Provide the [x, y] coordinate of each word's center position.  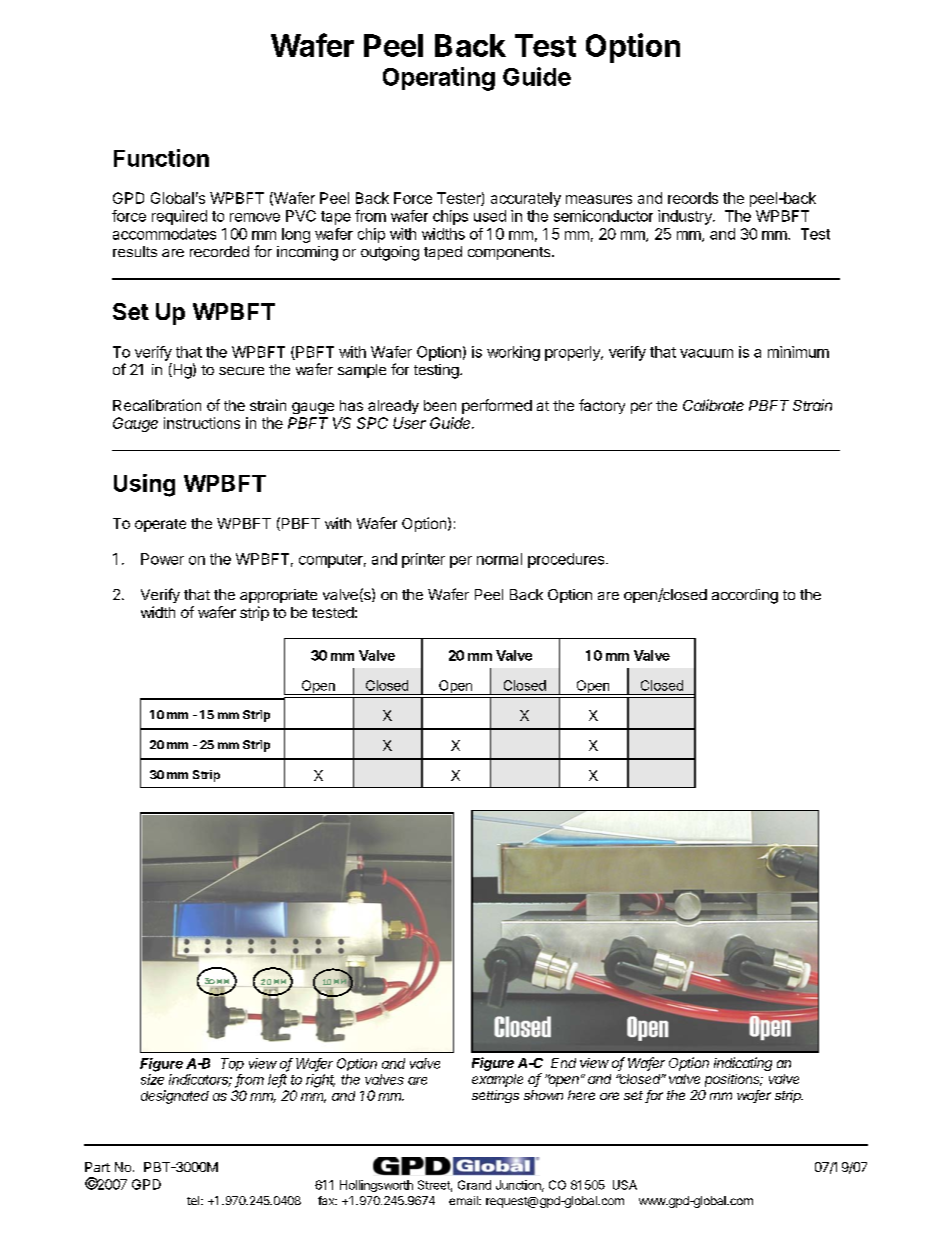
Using [144, 485]
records [693, 198]
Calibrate [713, 405]
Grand [474, 1185]
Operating [439, 79]
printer [423, 560]
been [440, 405]
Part [97, 1167]
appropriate [278, 596]
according [745, 596]
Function [161, 158]
